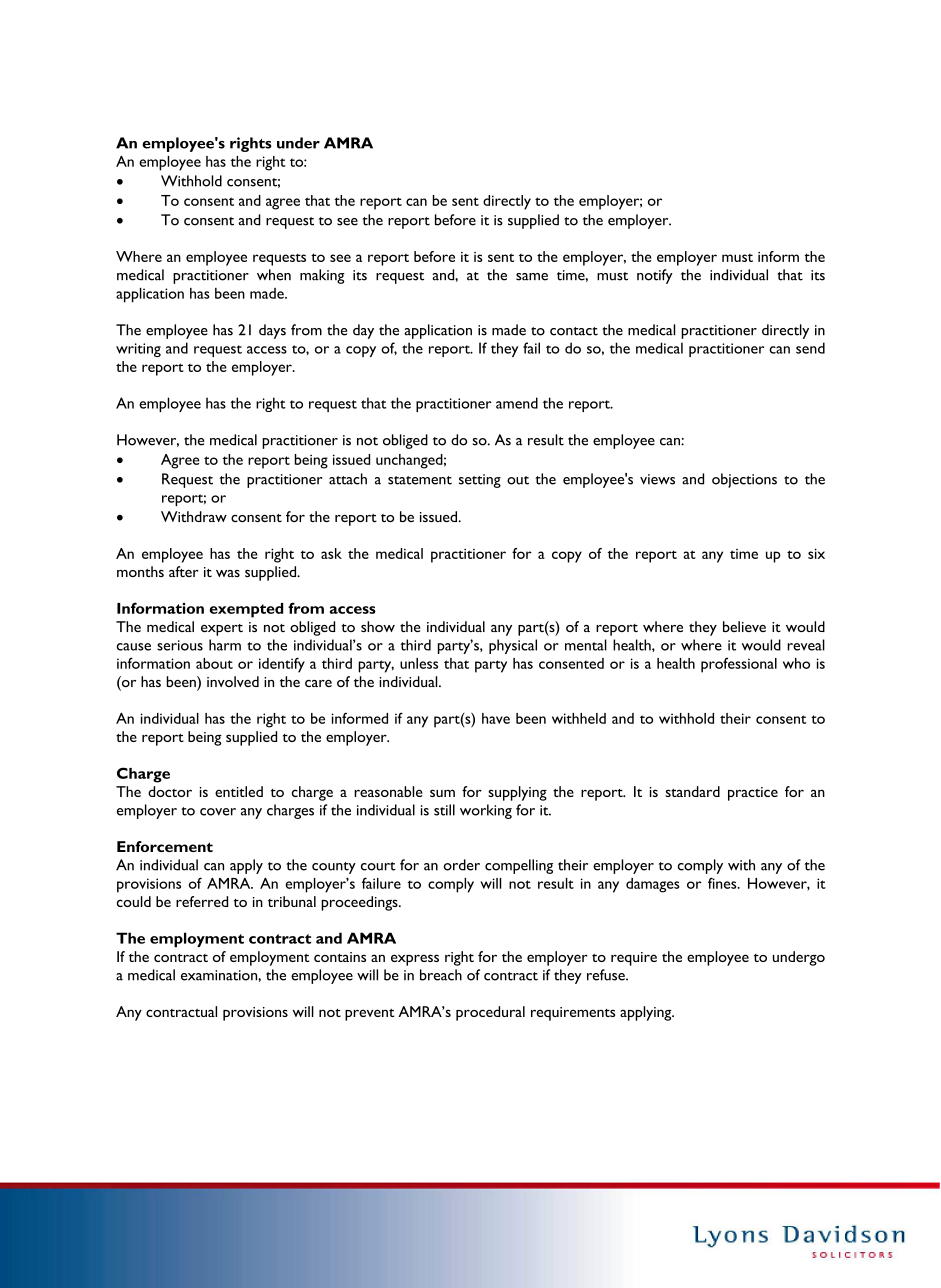 This image has height=1288, width=941. I want to click on procedural, so click(490, 1013).
